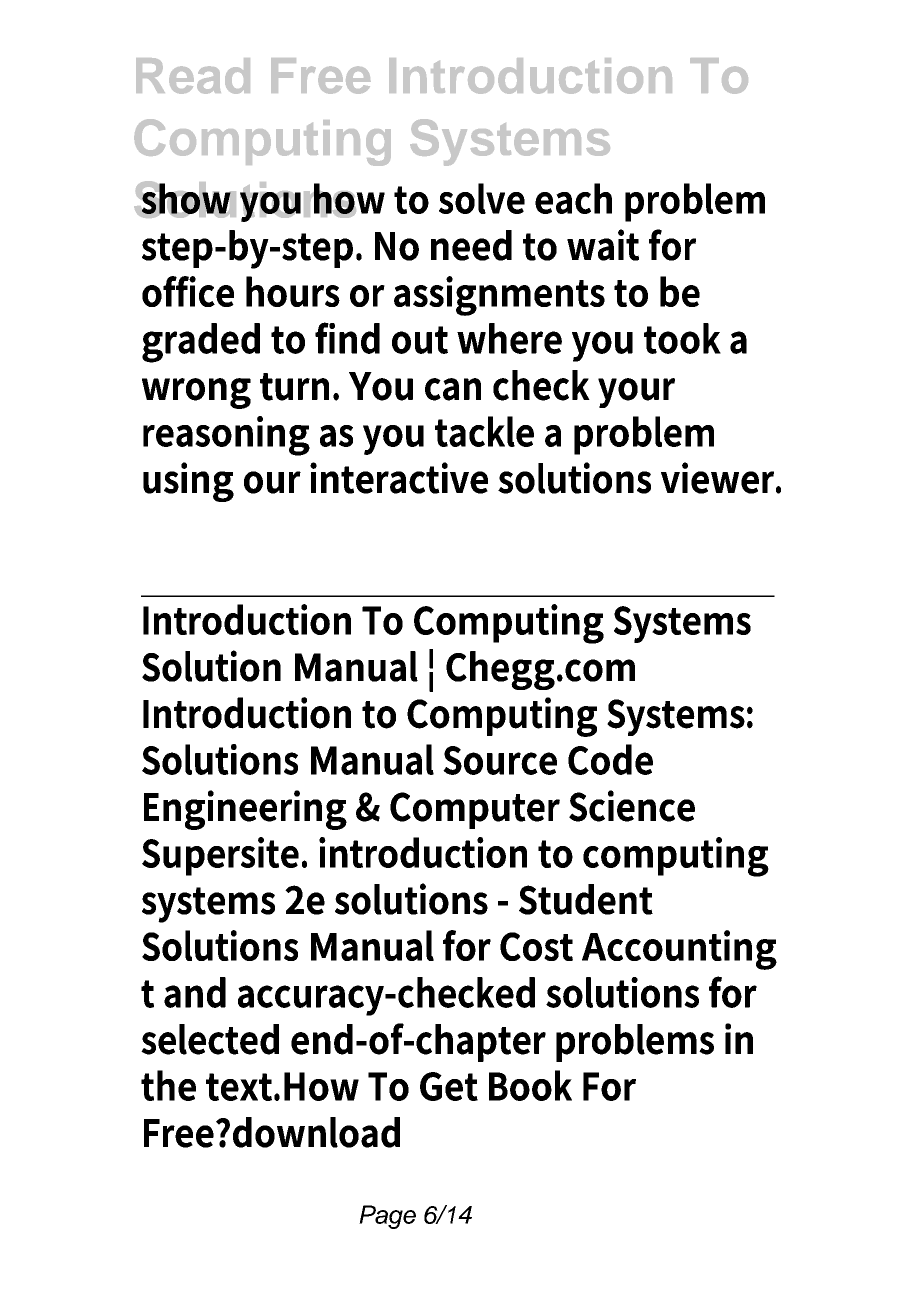 Image resolution: width=924 pixels, height=1303 pixels. What do you see at coordinates (245, 810) in the image?
I see `Engineering` at bounding box center [245, 810].
